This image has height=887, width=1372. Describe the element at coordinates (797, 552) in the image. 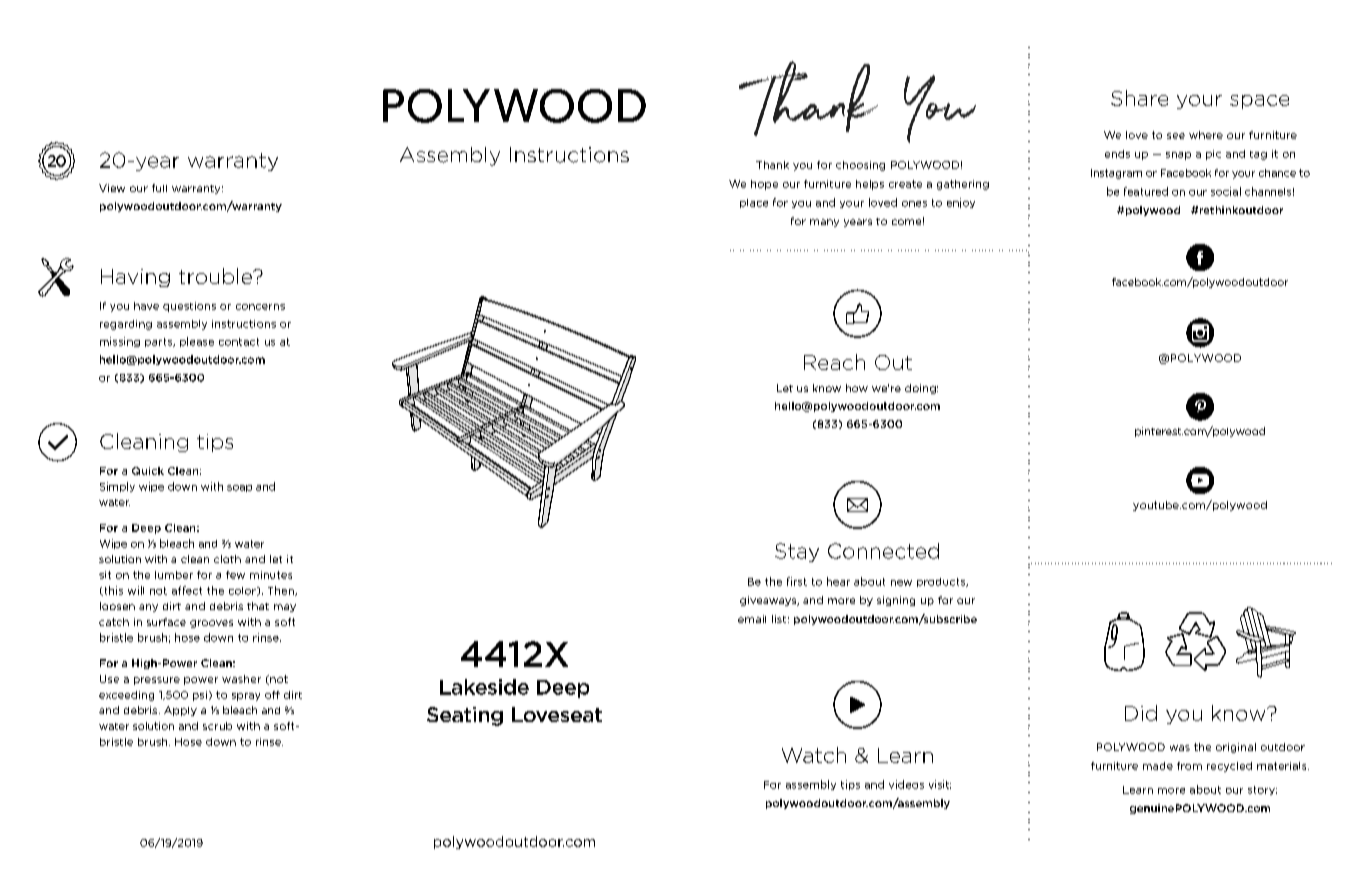

I see `Stay` at that location.
